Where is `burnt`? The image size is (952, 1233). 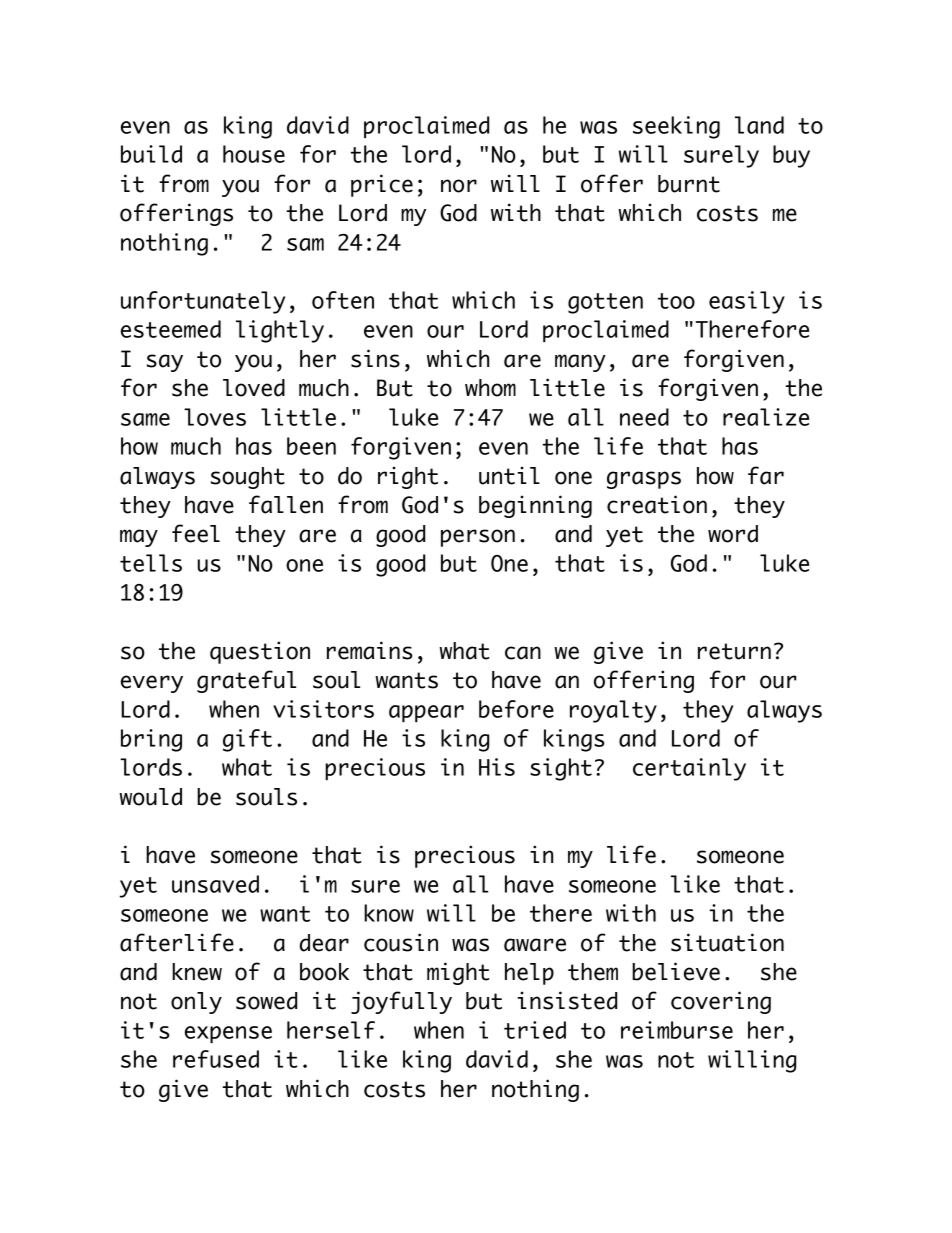 burnt is located at coordinates (689, 184).
